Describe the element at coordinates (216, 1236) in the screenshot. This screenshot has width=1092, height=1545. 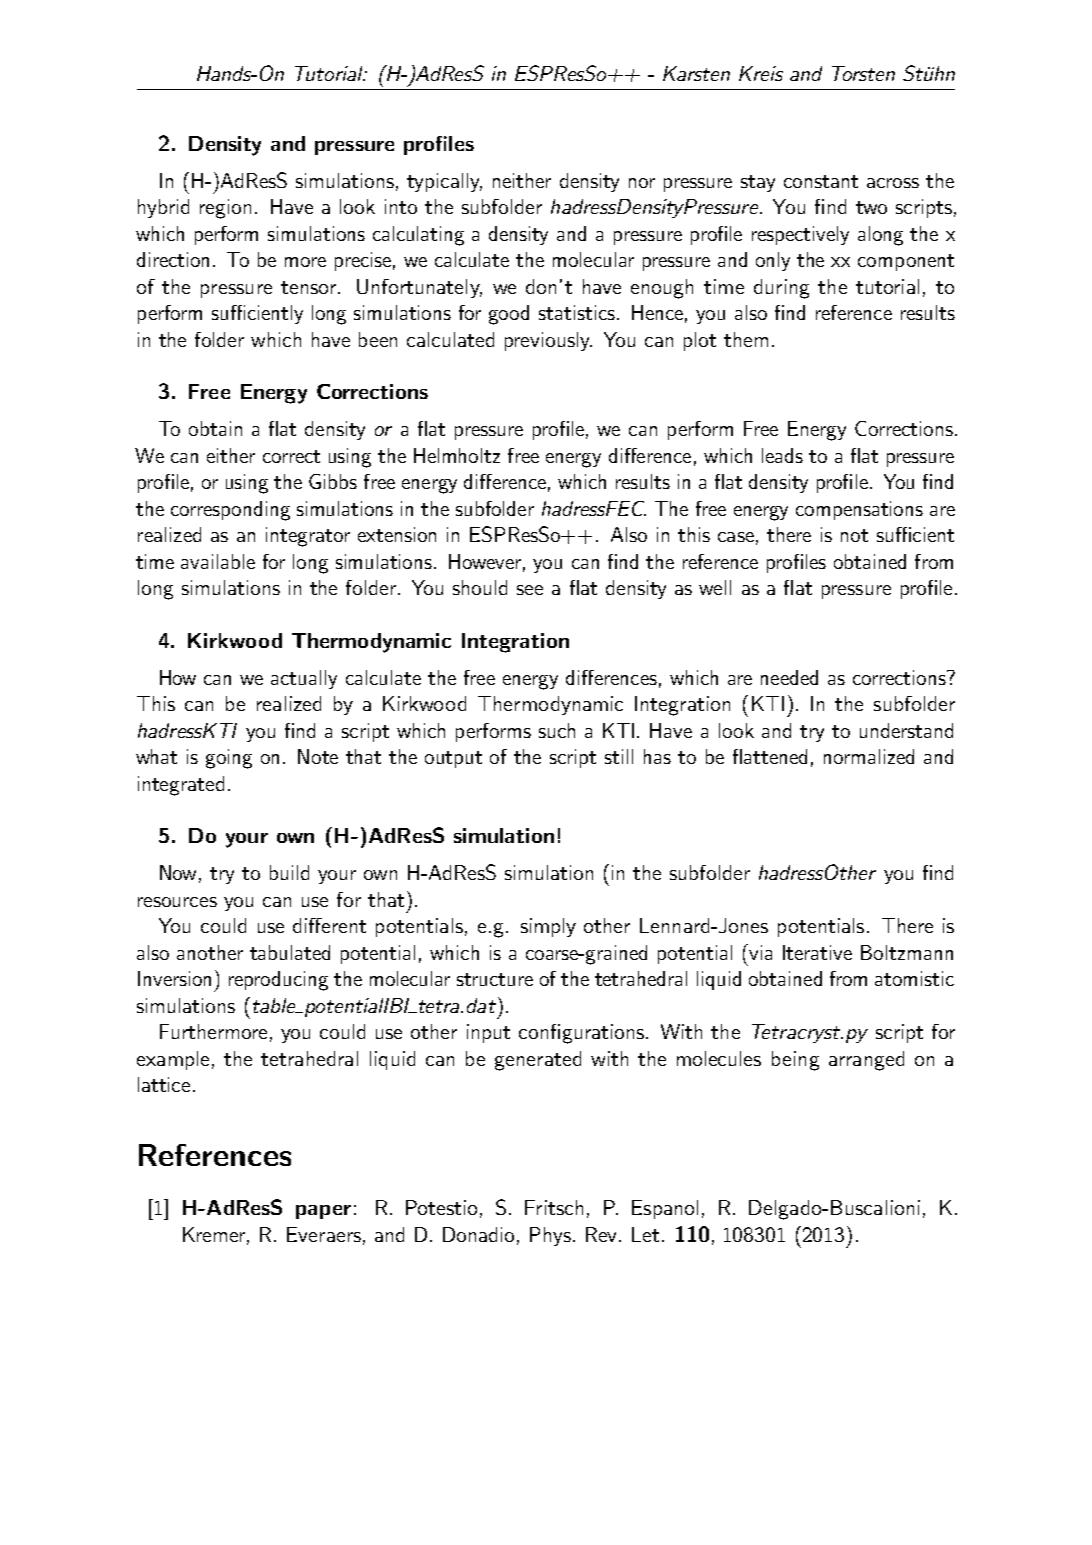
I see `Kremer` at that location.
